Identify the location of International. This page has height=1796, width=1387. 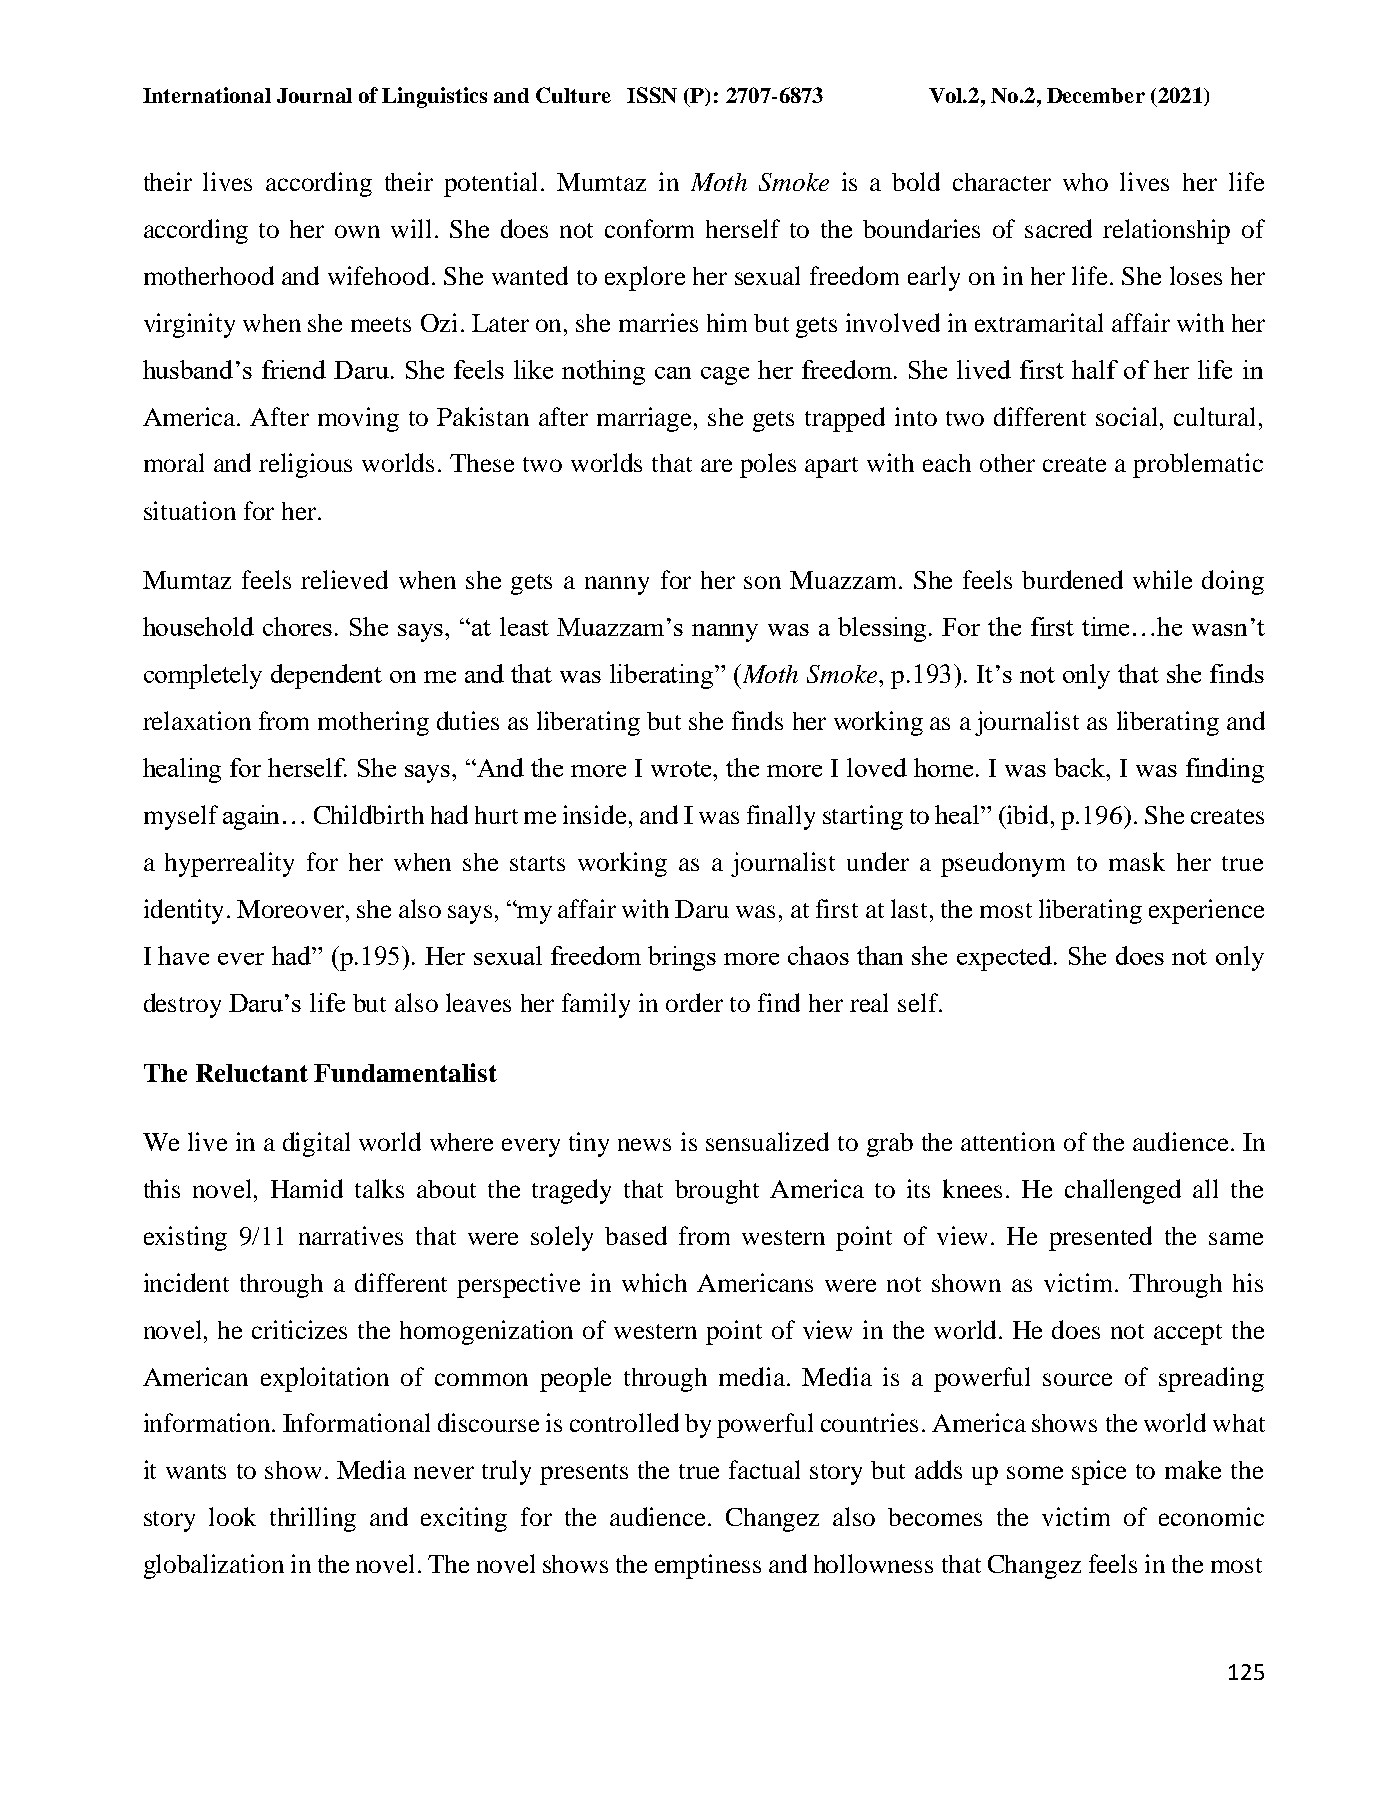
(207, 95).
